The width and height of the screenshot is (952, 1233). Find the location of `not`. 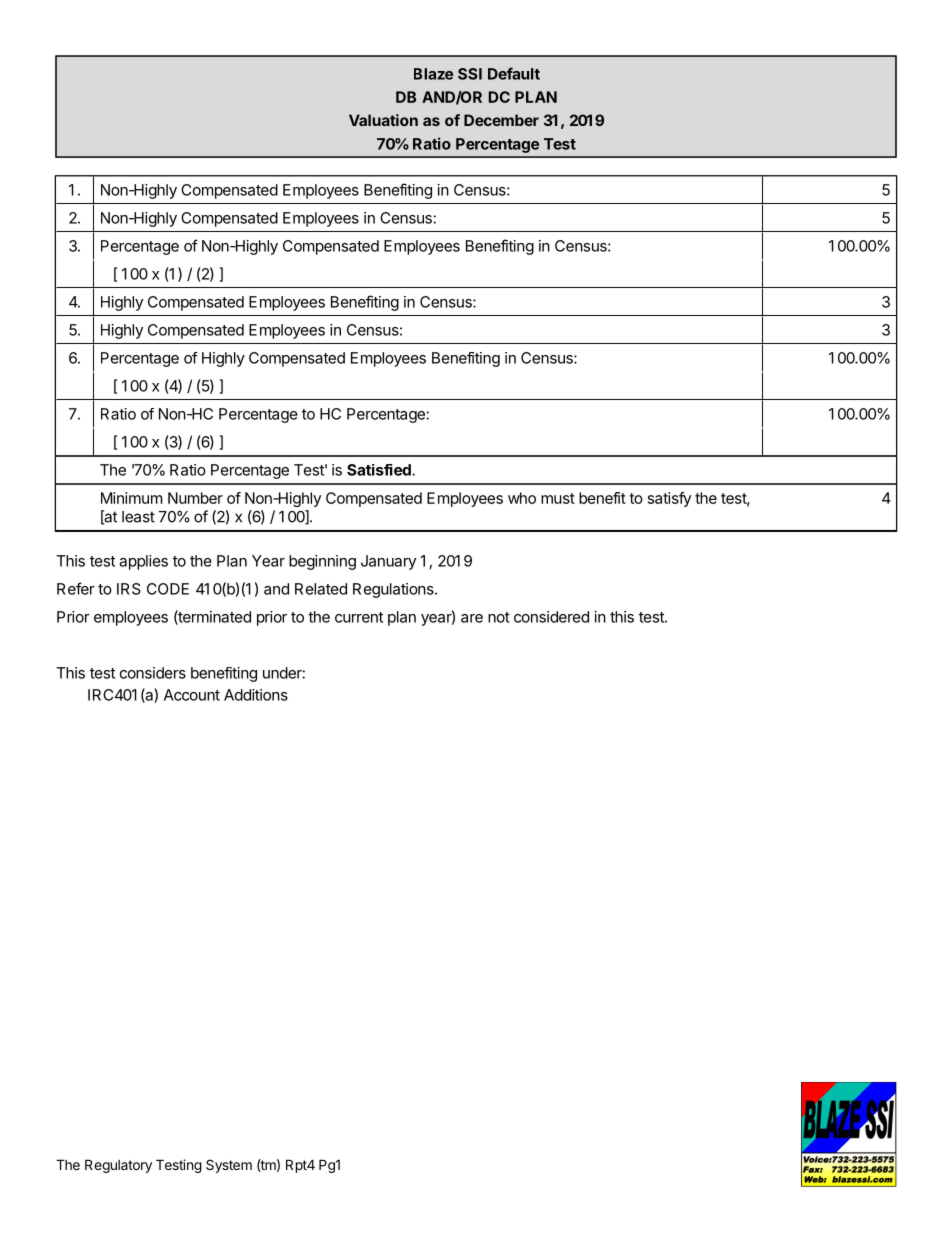

not is located at coordinates (499, 617).
